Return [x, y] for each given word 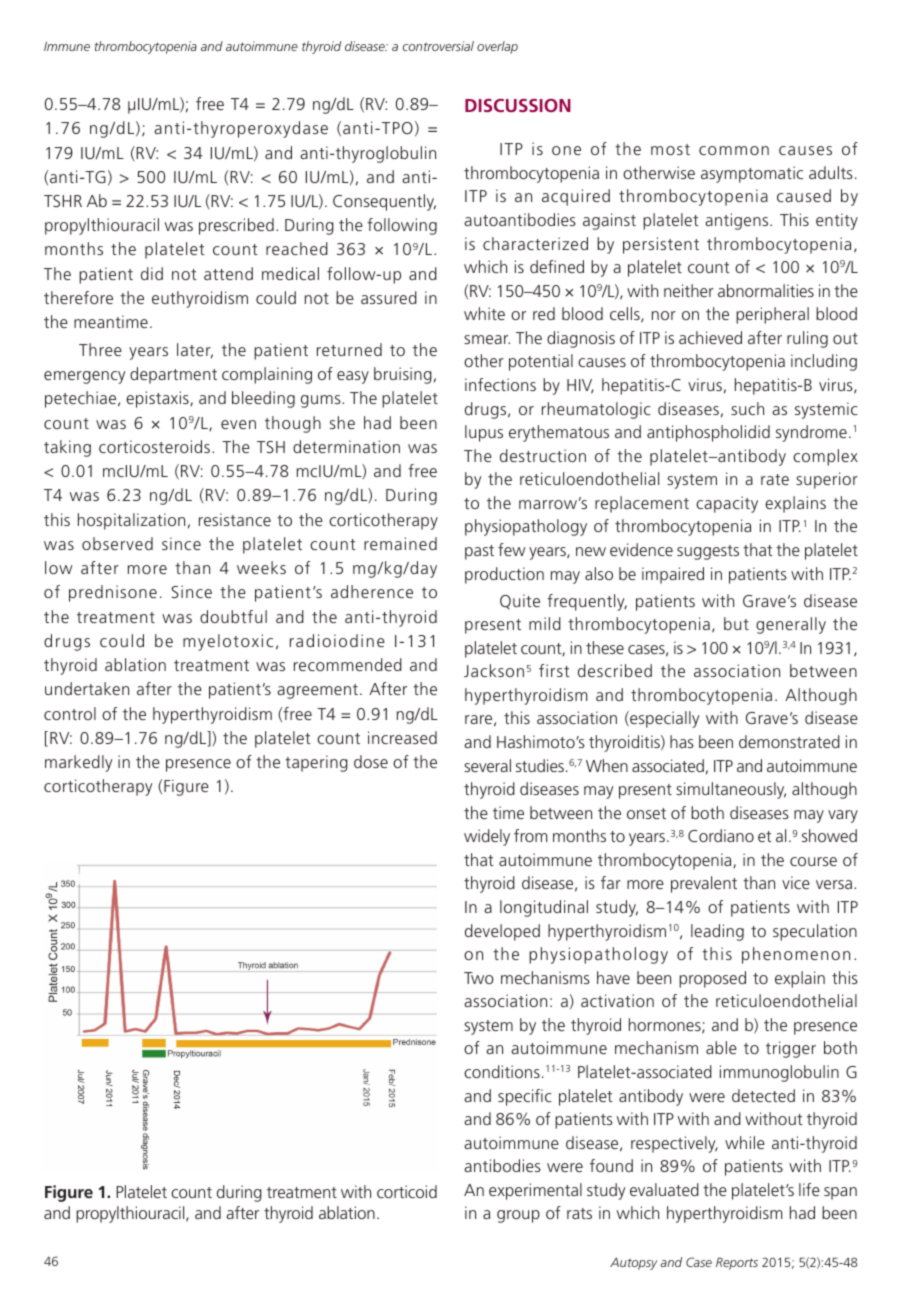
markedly [78, 763]
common [734, 150]
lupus [484, 433]
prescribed [236, 226]
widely [487, 837]
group [518, 1216]
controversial [438, 46]
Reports [737, 1263]
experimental [535, 1191]
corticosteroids [156, 446]
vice [796, 882]
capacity [727, 504]
